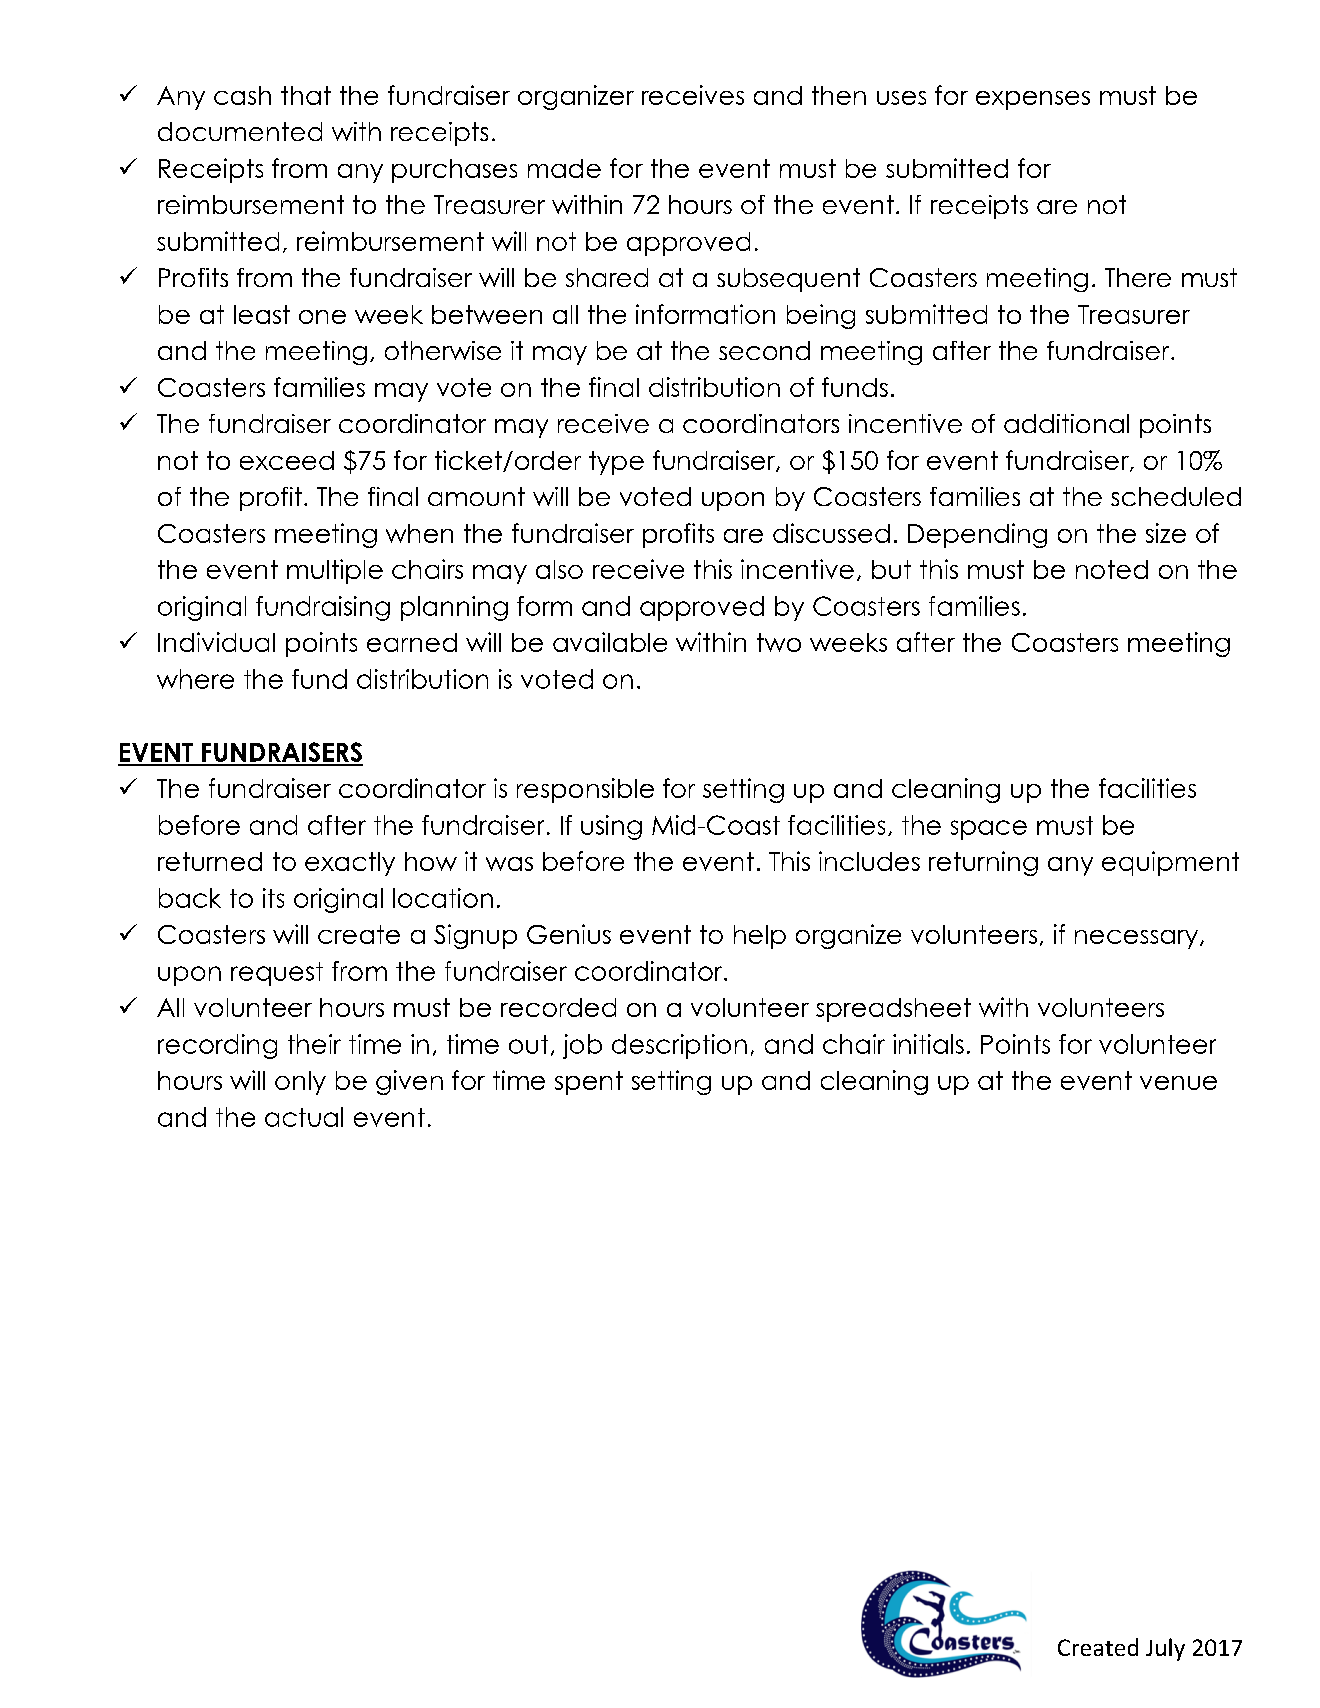  Describe the element at coordinates (195, 679) in the document. I see `where` at that location.
